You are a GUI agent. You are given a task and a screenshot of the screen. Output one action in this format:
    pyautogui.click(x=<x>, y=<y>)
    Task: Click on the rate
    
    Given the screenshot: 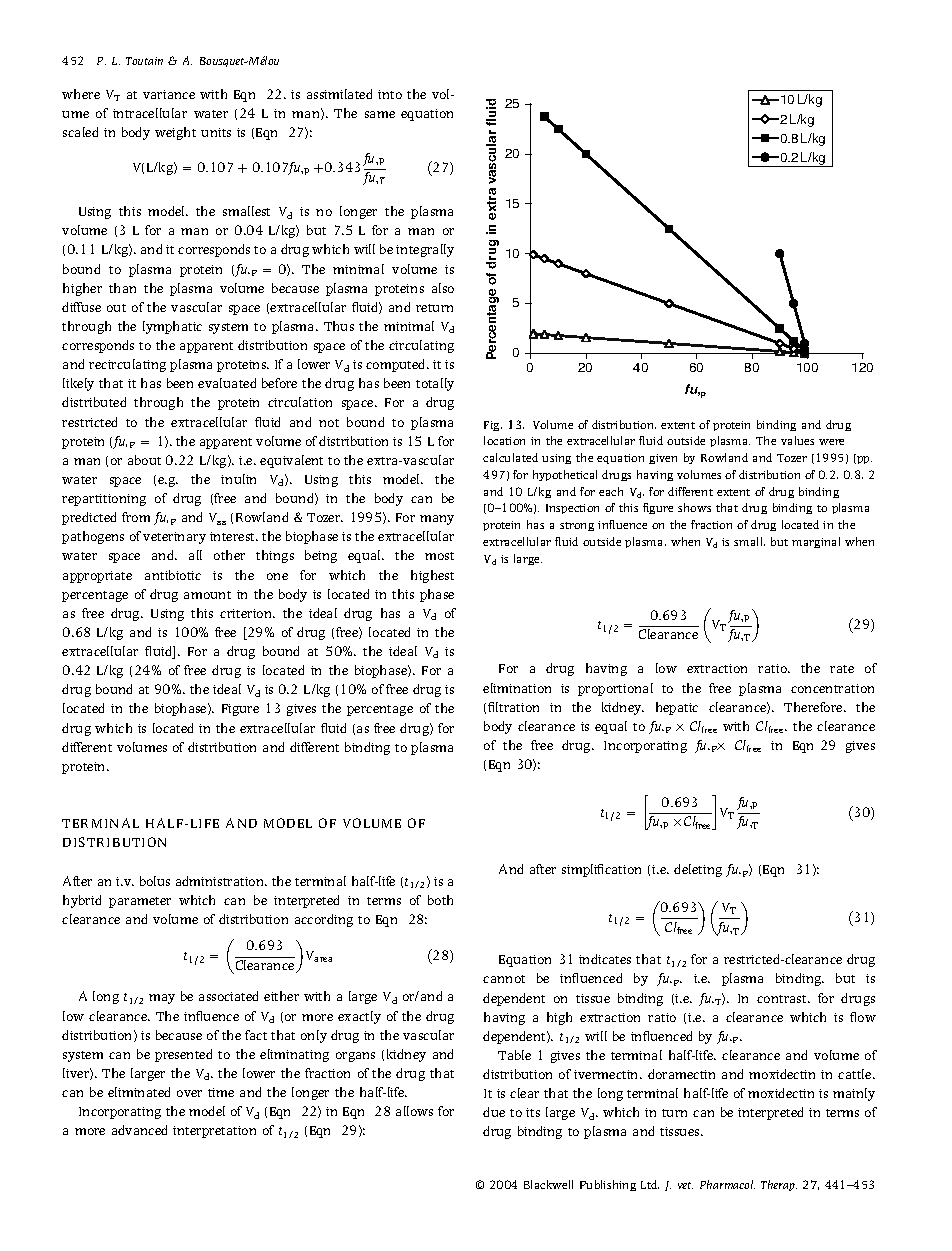 What is the action you would take?
    pyautogui.click(x=842, y=669)
